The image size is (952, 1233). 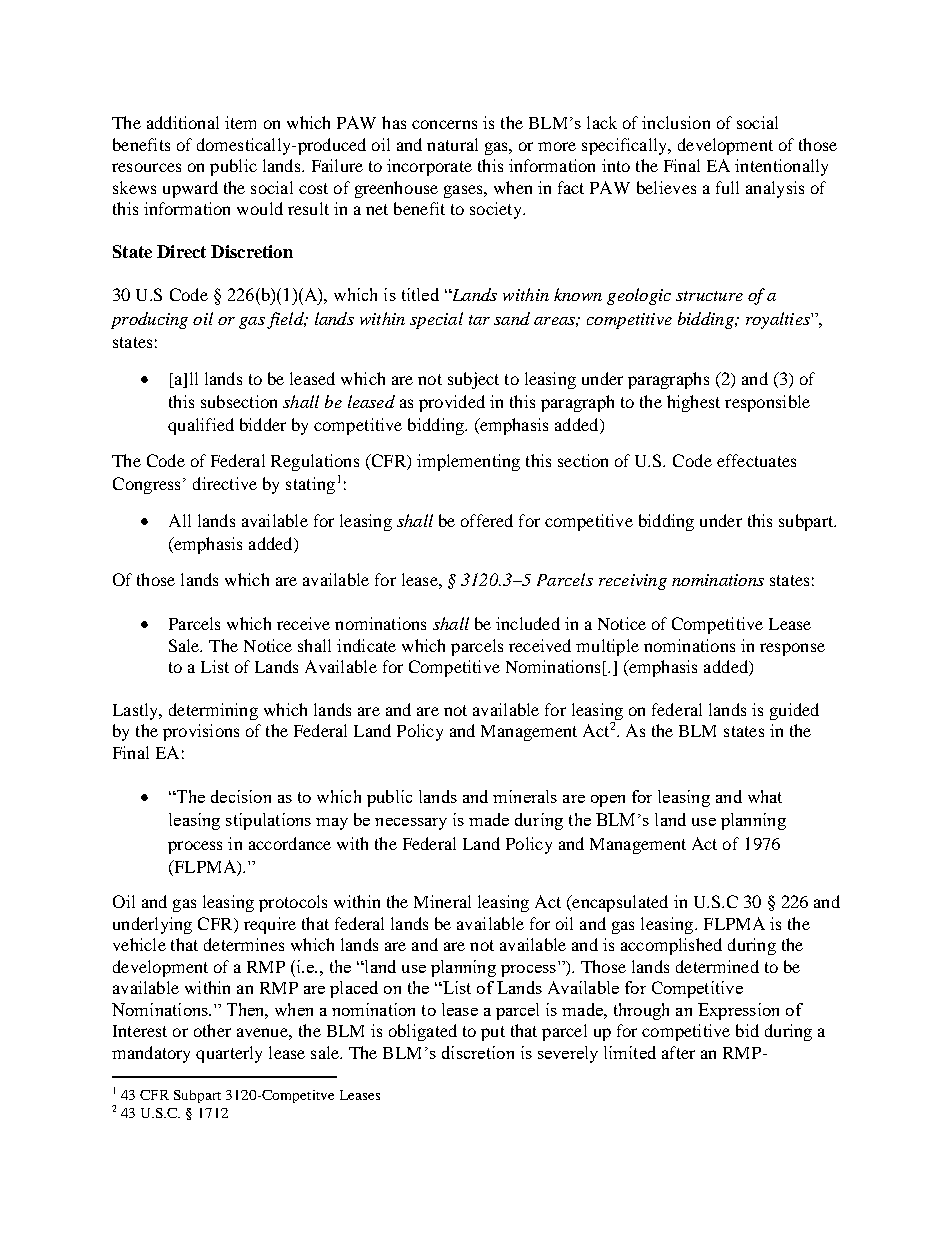 What do you see at coordinates (146, 485) in the screenshot?
I see `Congress` at bounding box center [146, 485].
